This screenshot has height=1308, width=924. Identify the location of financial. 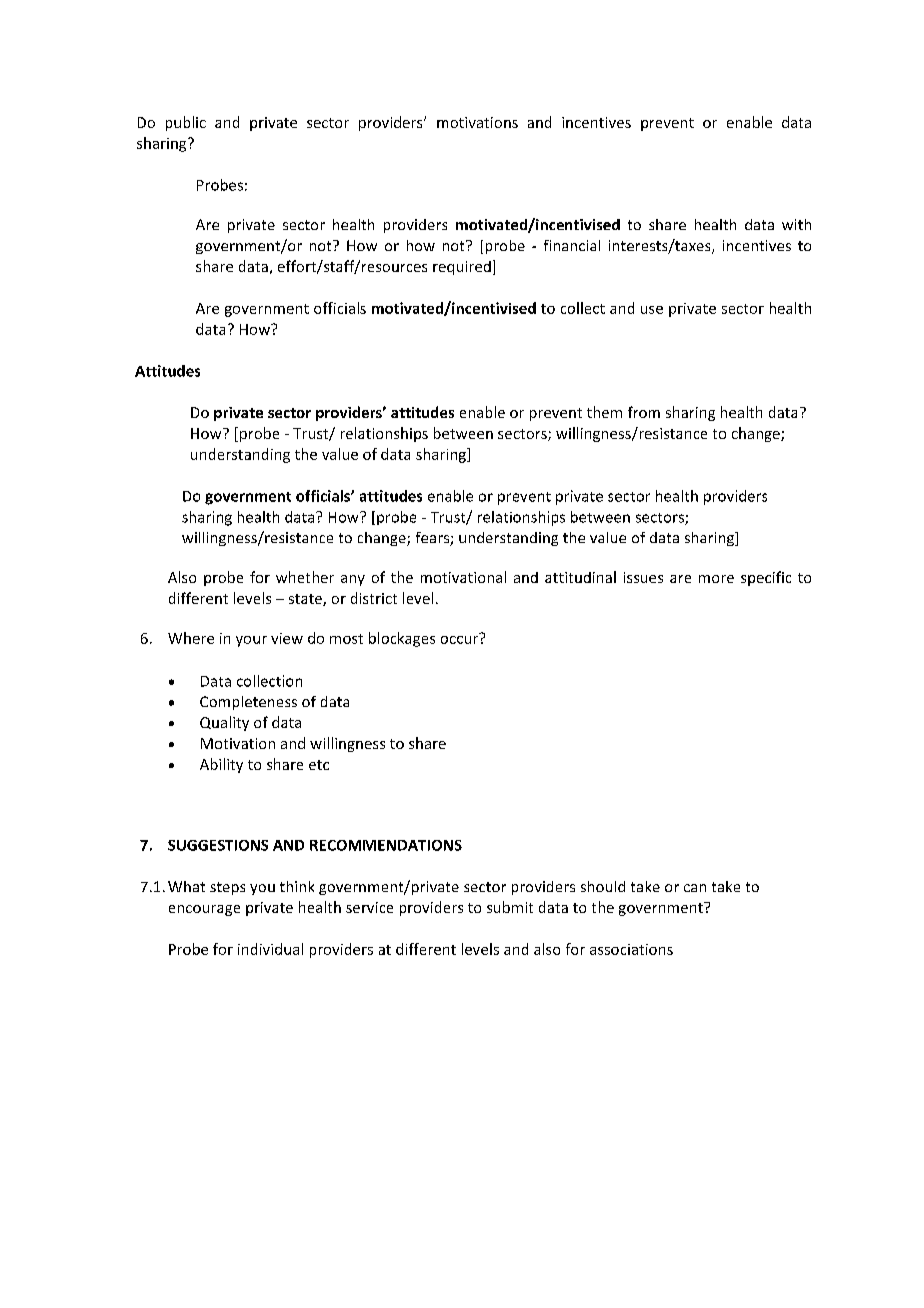
(572, 245).
